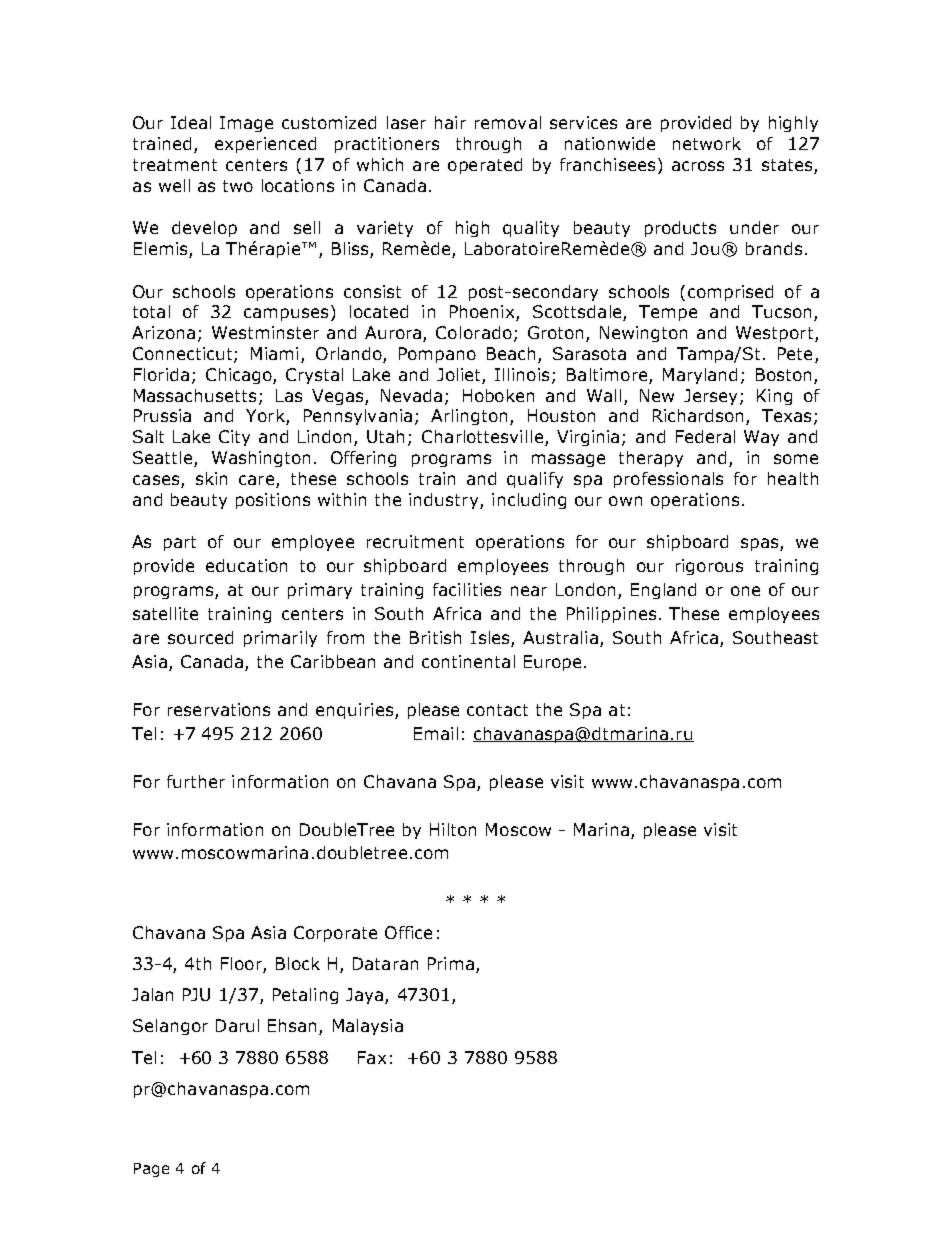 The image size is (952, 1233). What do you see at coordinates (668, 480) in the page?
I see `professionals` at bounding box center [668, 480].
